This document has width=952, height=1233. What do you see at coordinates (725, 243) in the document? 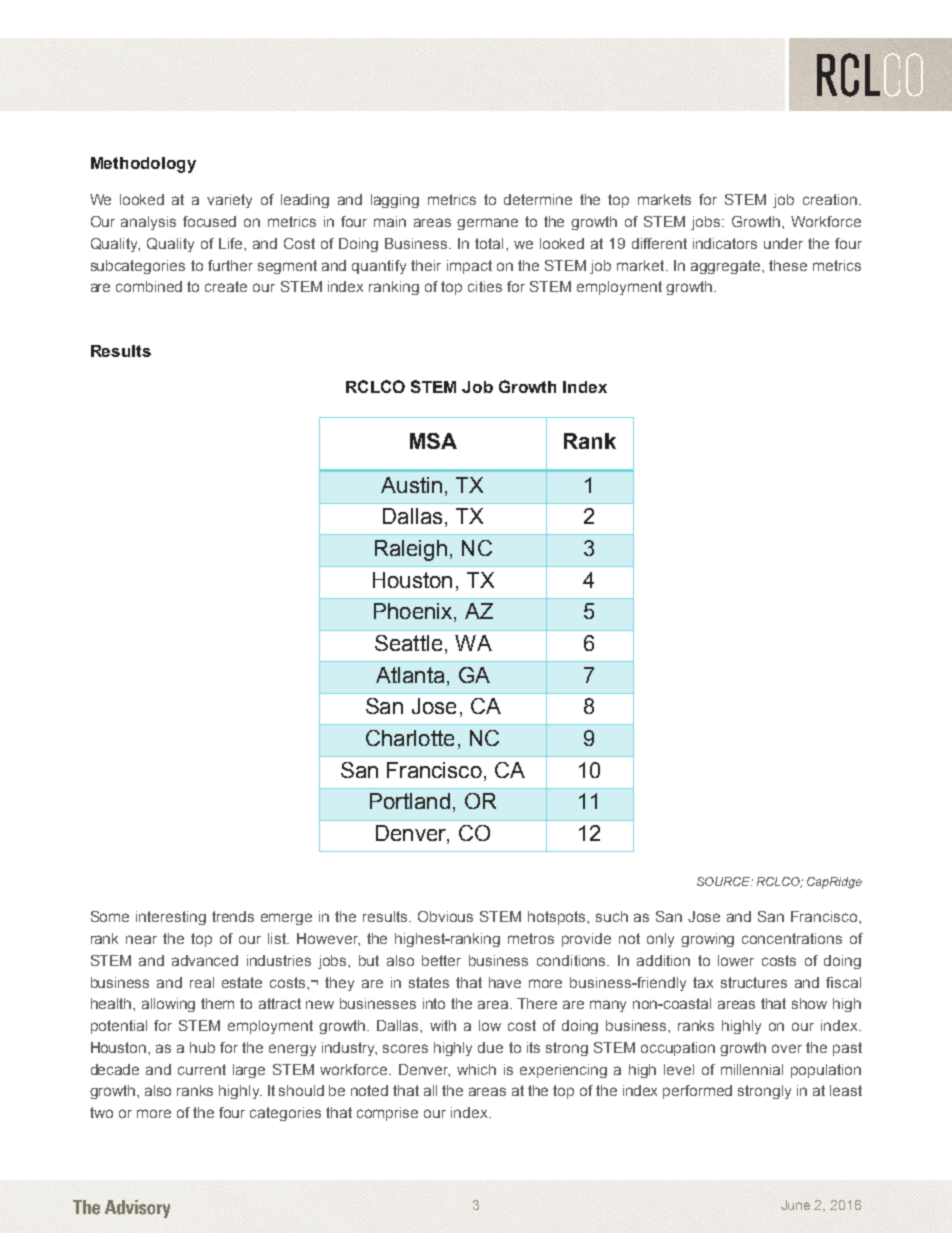
I see `indicators` at bounding box center [725, 243].
